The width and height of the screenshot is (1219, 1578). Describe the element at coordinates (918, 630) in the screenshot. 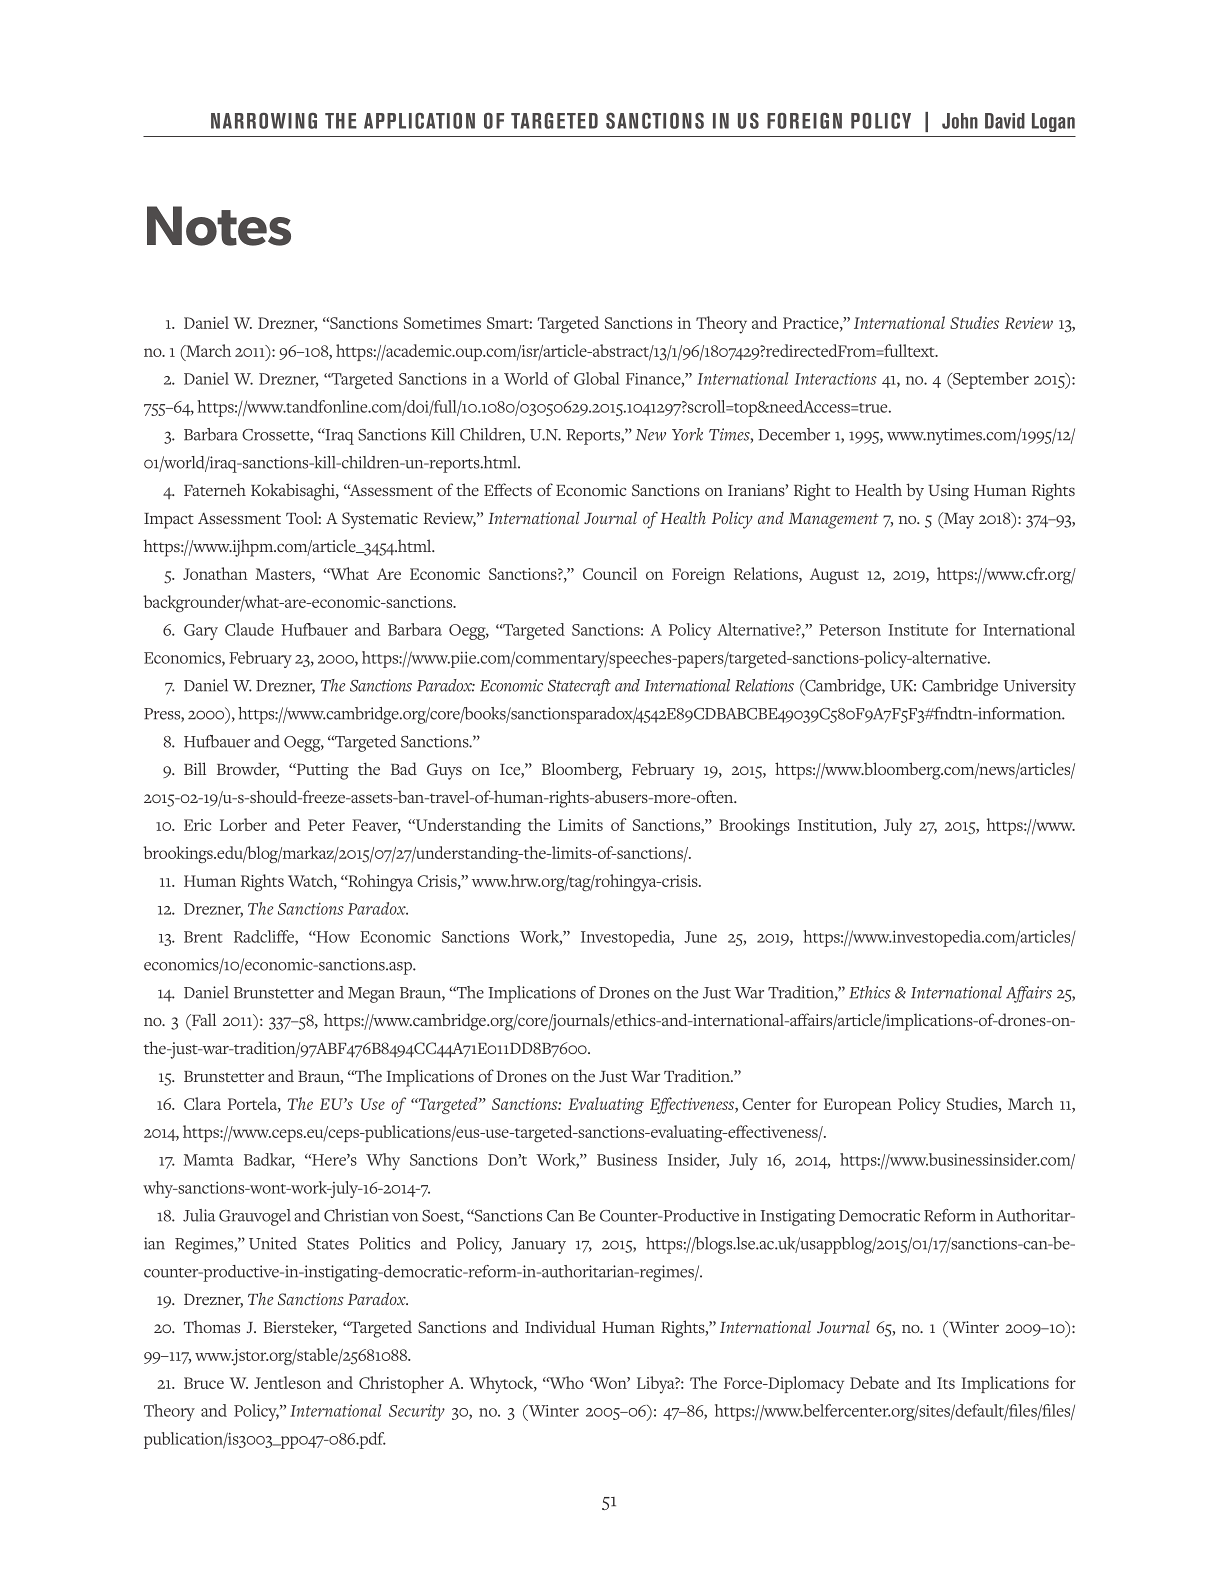

I see `Institute` at that location.
